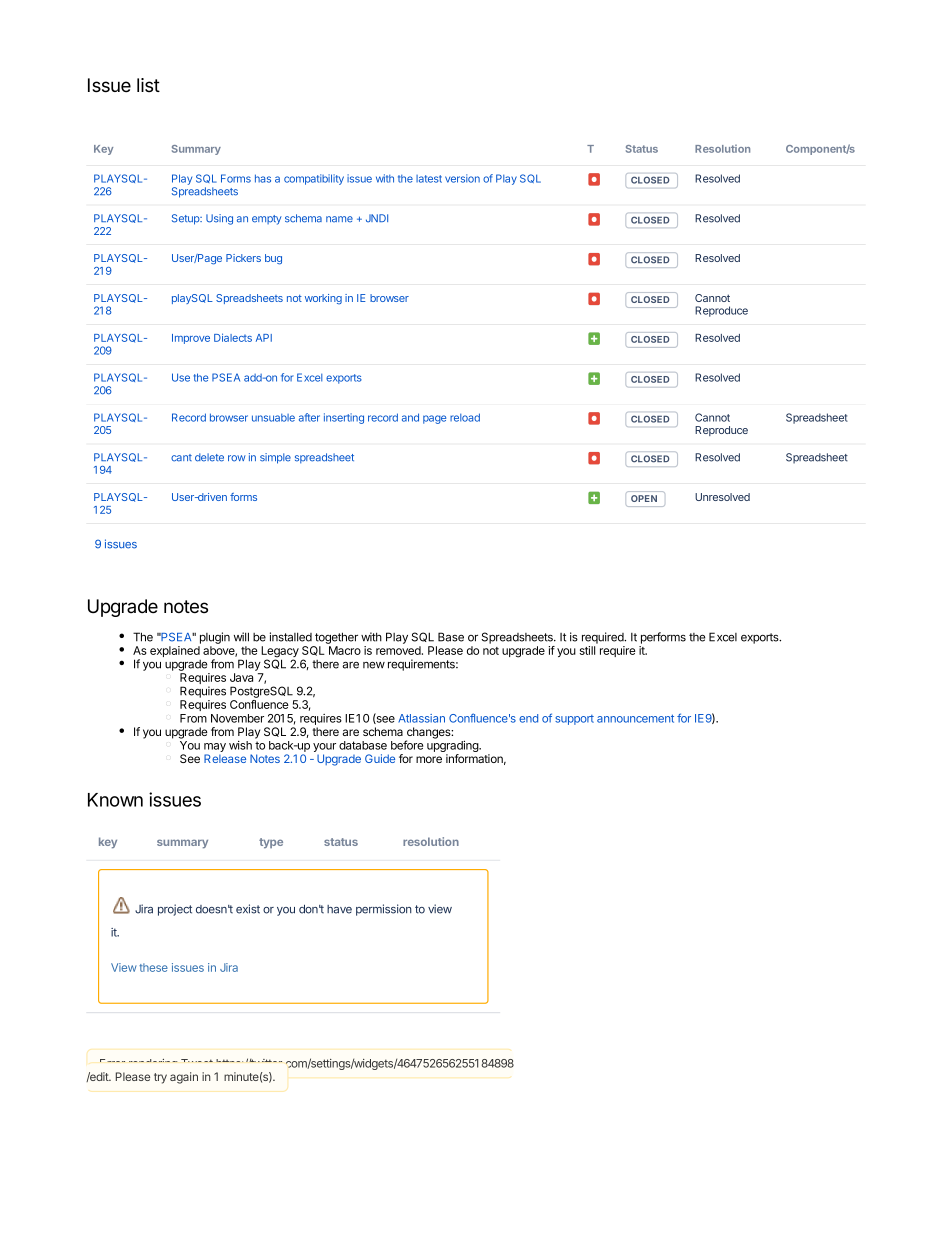 The image size is (952, 1233). Describe the element at coordinates (587, 650) in the image. I see `still` at that location.
